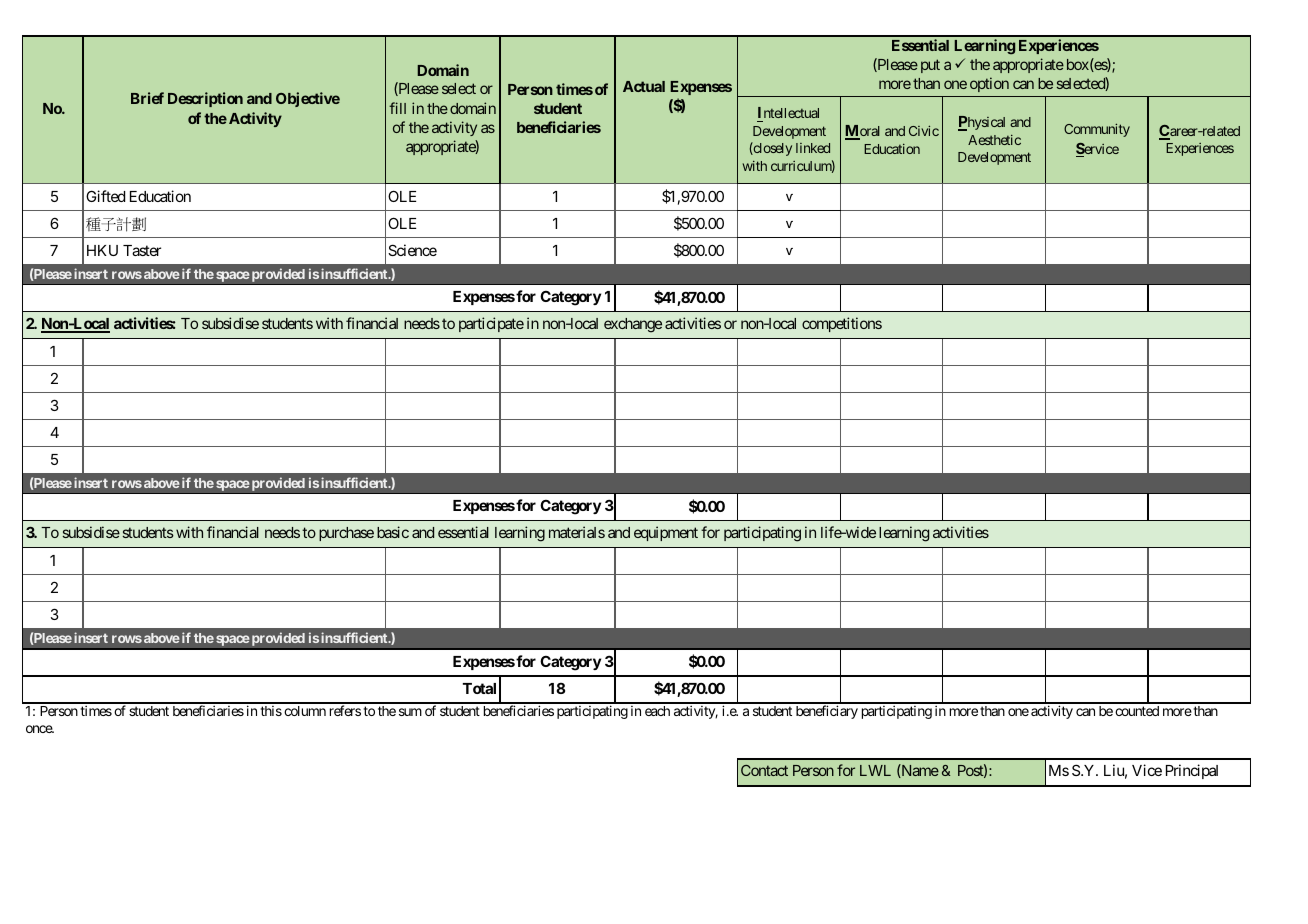 This screenshot has height=924, width=1308. What do you see at coordinates (491, 324) in the screenshot?
I see `participate` at bounding box center [491, 324].
